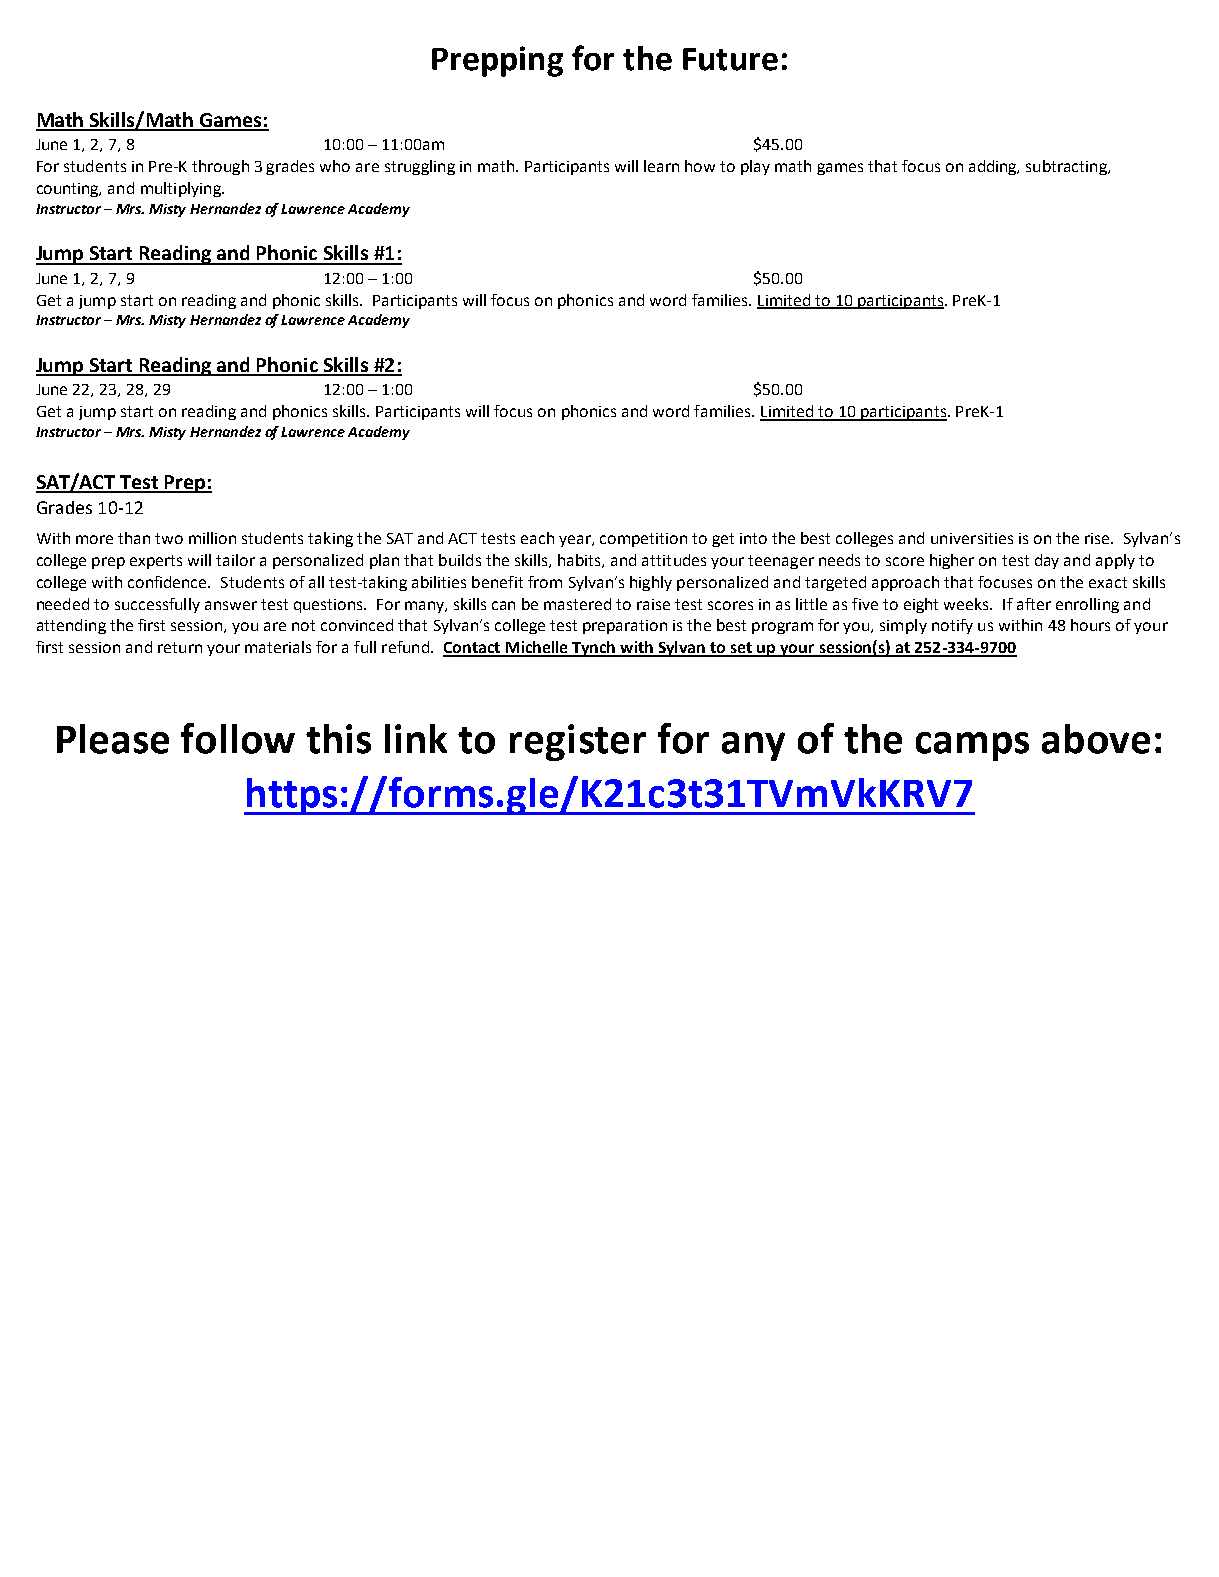 This image has height=1577, width=1219. Describe the element at coordinates (537, 538) in the image. I see `each` at that location.
